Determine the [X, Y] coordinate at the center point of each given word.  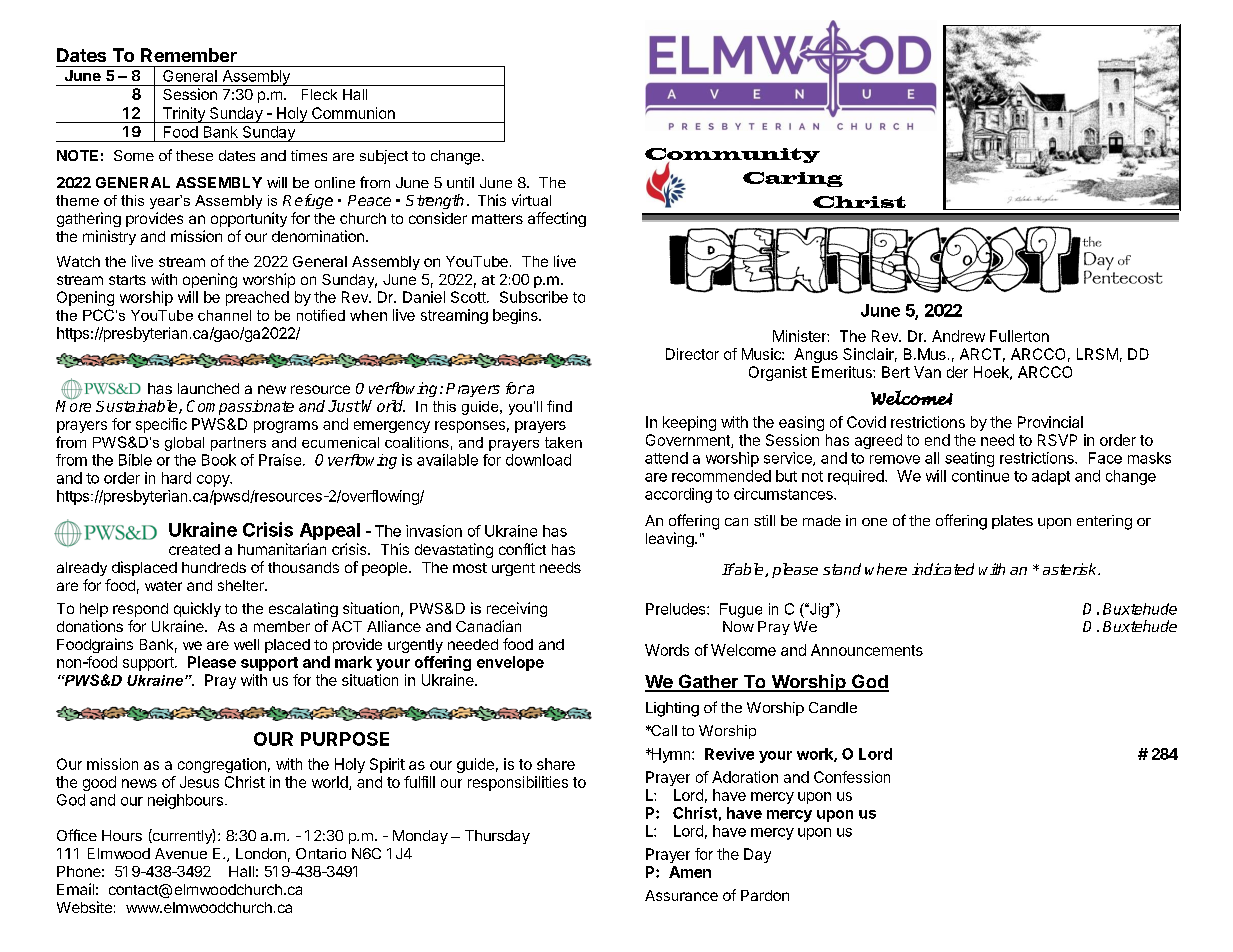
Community [732, 157]
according [678, 495]
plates [1012, 522]
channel [224, 315]
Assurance [681, 895]
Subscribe [534, 297]
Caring [793, 179]
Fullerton [1019, 336]
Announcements [867, 650]
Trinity [183, 115]
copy [214, 481]
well [246, 644]
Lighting [672, 709]
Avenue [181, 853]
